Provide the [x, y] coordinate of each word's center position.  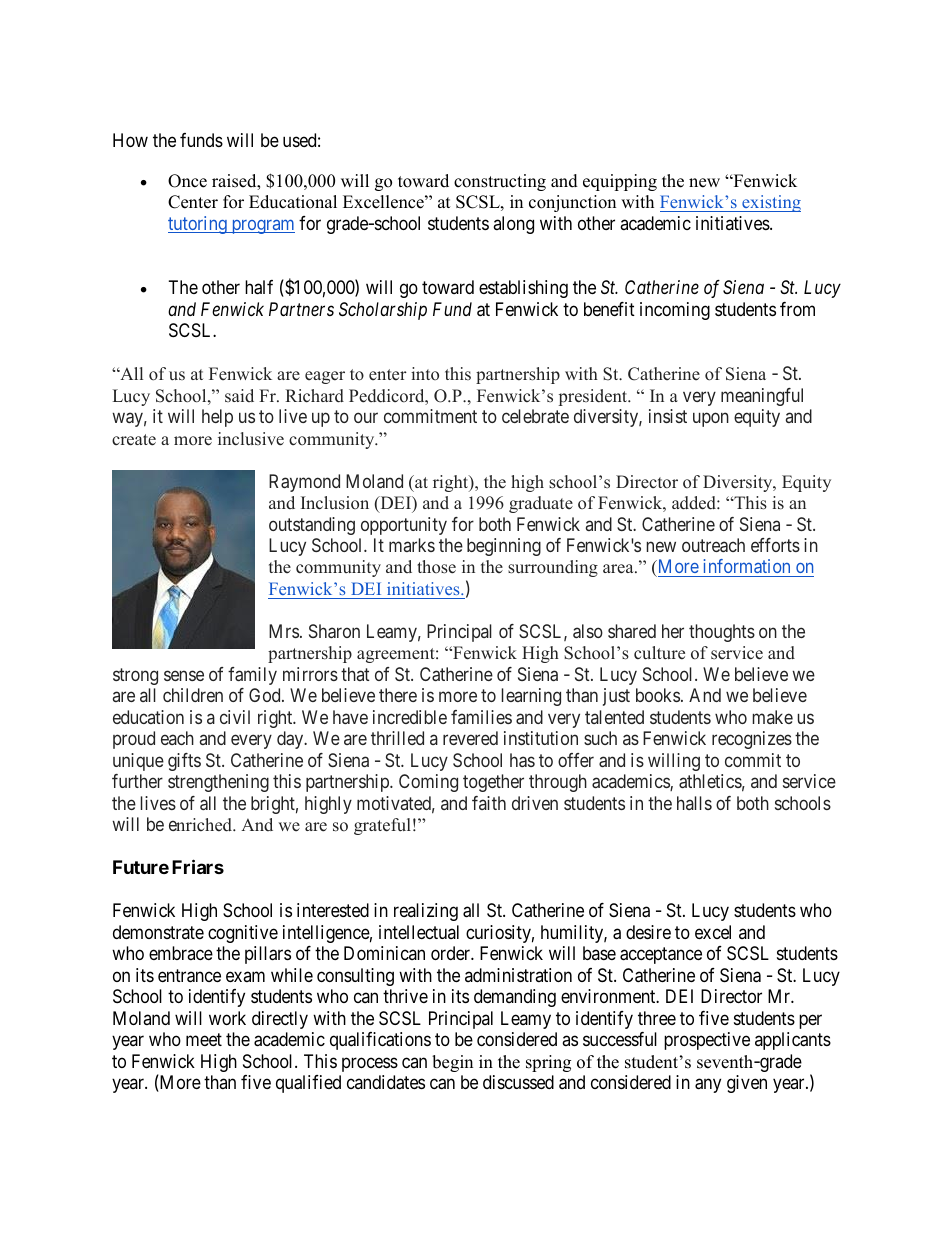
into [425, 373]
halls [694, 803]
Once [187, 181]
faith [489, 803]
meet [204, 1039]
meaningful [762, 397]
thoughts [722, 633]
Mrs [284, 631]
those [436, 567]
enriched [202, 825]
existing [770, 203]
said [239, 395]
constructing [500, 182]
